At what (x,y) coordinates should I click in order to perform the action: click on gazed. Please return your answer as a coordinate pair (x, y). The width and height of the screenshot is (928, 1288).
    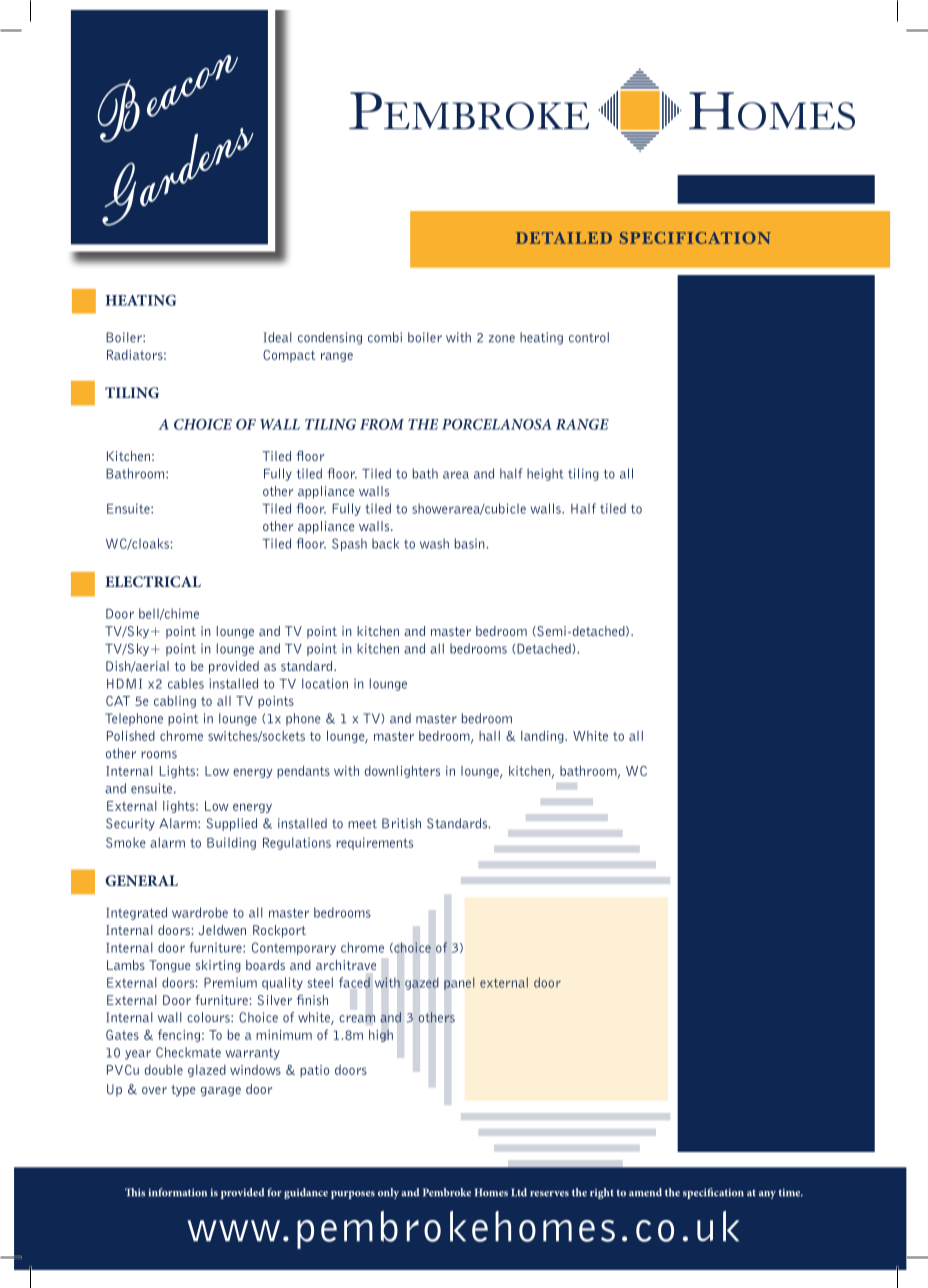
    Looking at the image, I should click on (422, 983).
